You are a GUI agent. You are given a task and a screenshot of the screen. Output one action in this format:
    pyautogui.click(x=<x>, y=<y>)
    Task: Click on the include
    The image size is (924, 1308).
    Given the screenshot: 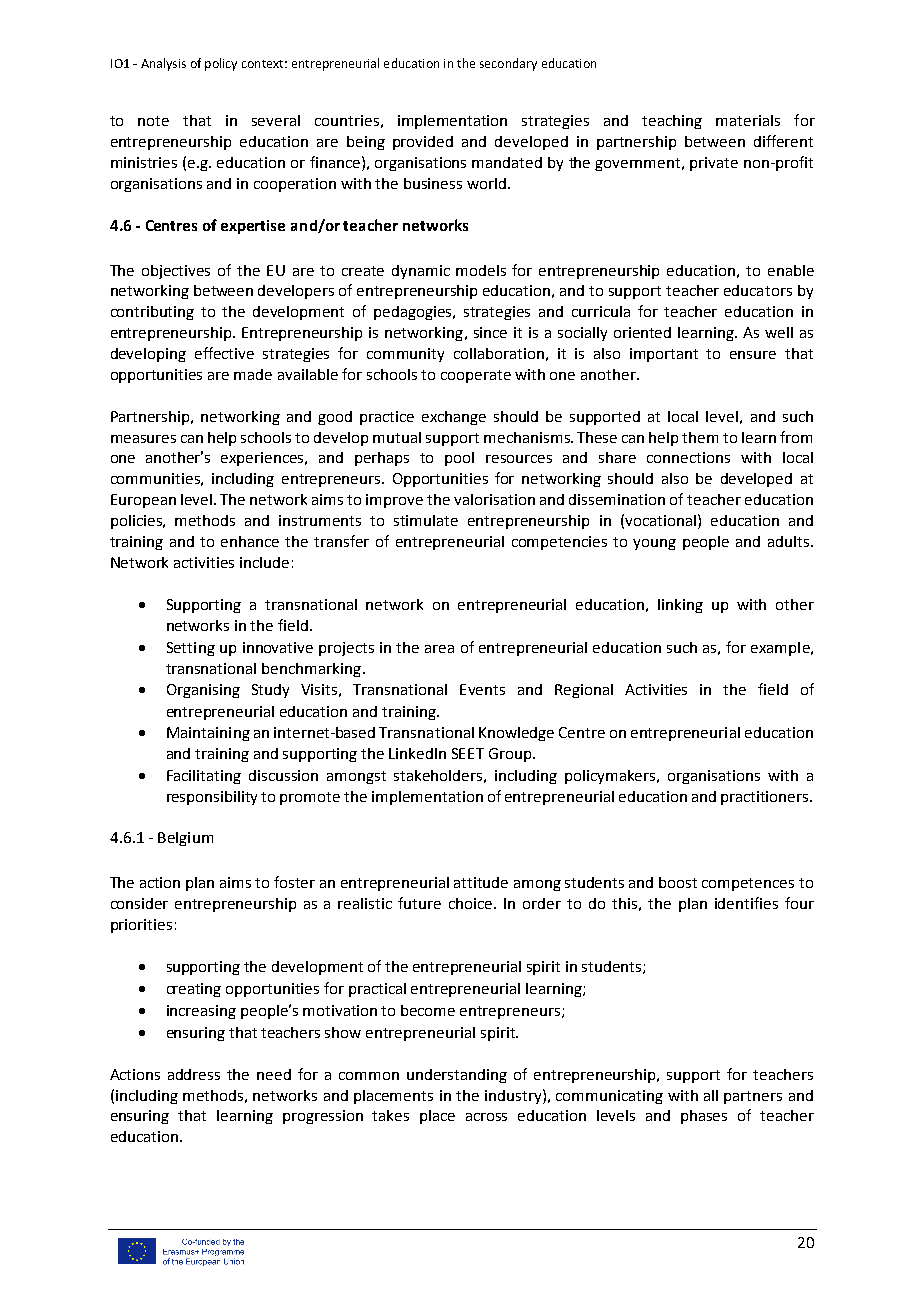 What is the action you would take?
    pyautogui.click(x=264, y=562)
